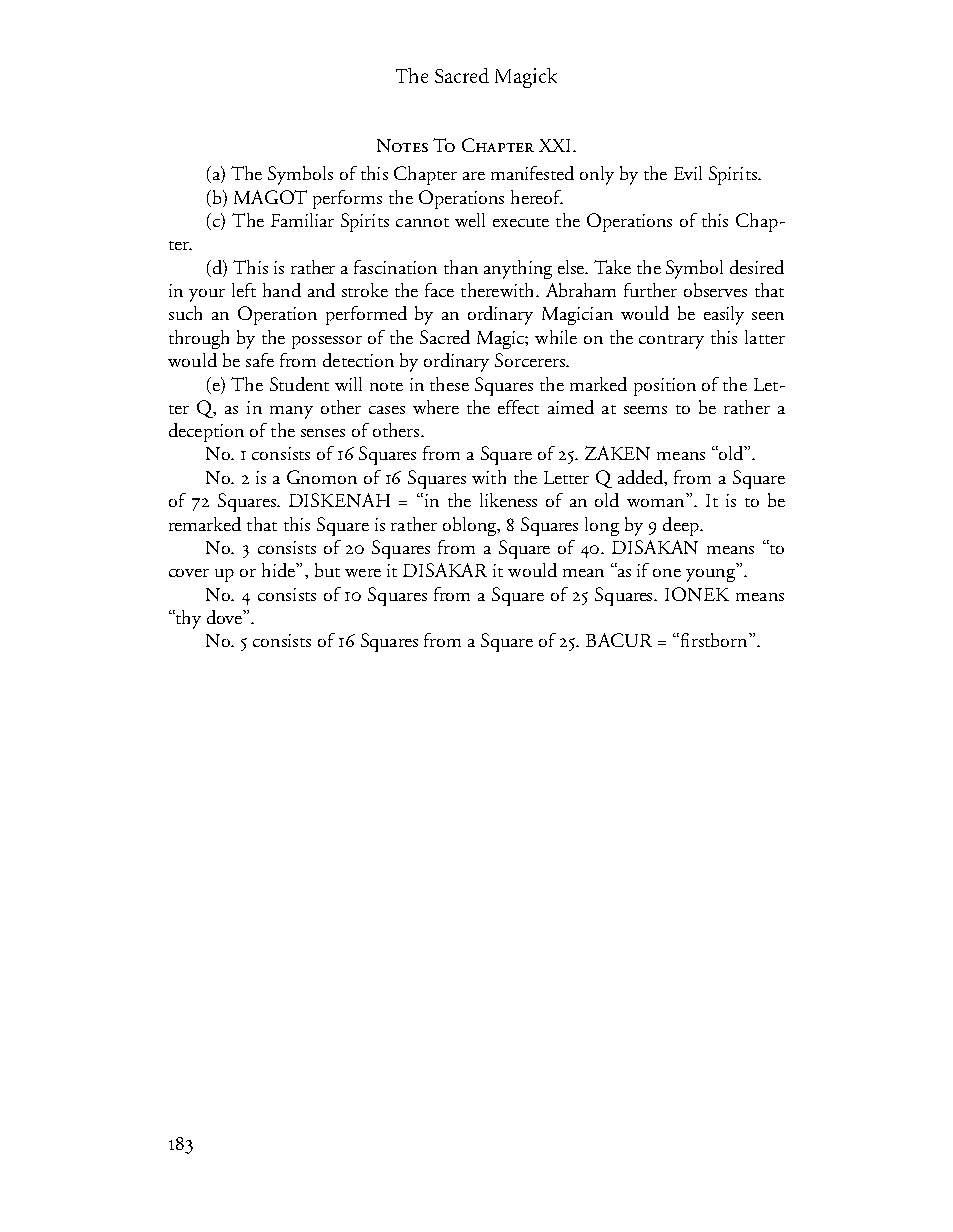 The width and height of the screenshot is (953, 1232). I want to click on added, so click(642, 478).
